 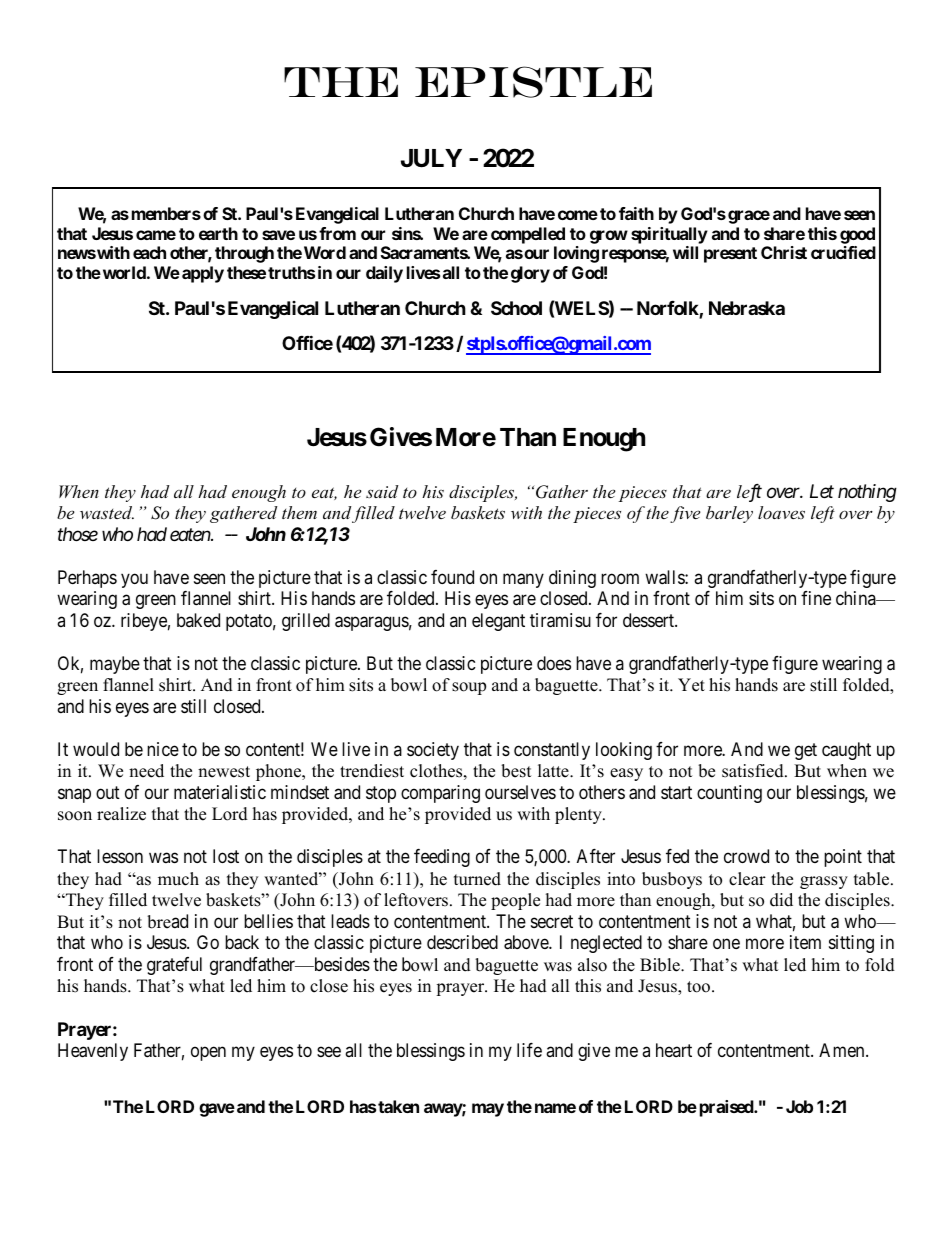 I want to click on wasted, so click(x=107, y=512).
